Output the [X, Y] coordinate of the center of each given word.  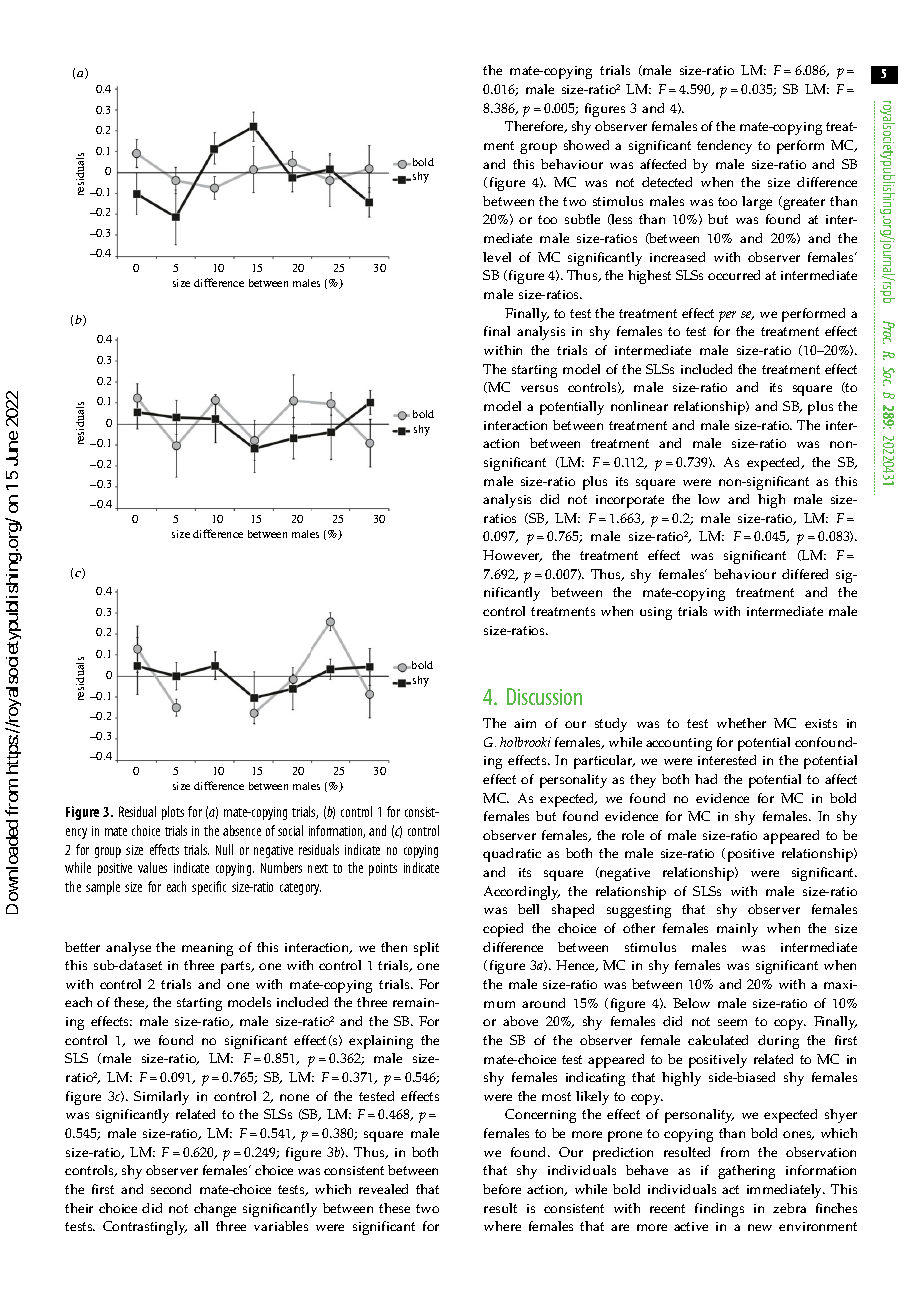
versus [539, 388]
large [757, 203]
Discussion [544, 696]
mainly [737, 930]
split [426, 949]
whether [741, 723]
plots [173, 813]
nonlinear [639, 406]
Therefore [536, 127]
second [171, 1189]
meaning [207, 949]
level [497, 257]
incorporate [630, 501]
